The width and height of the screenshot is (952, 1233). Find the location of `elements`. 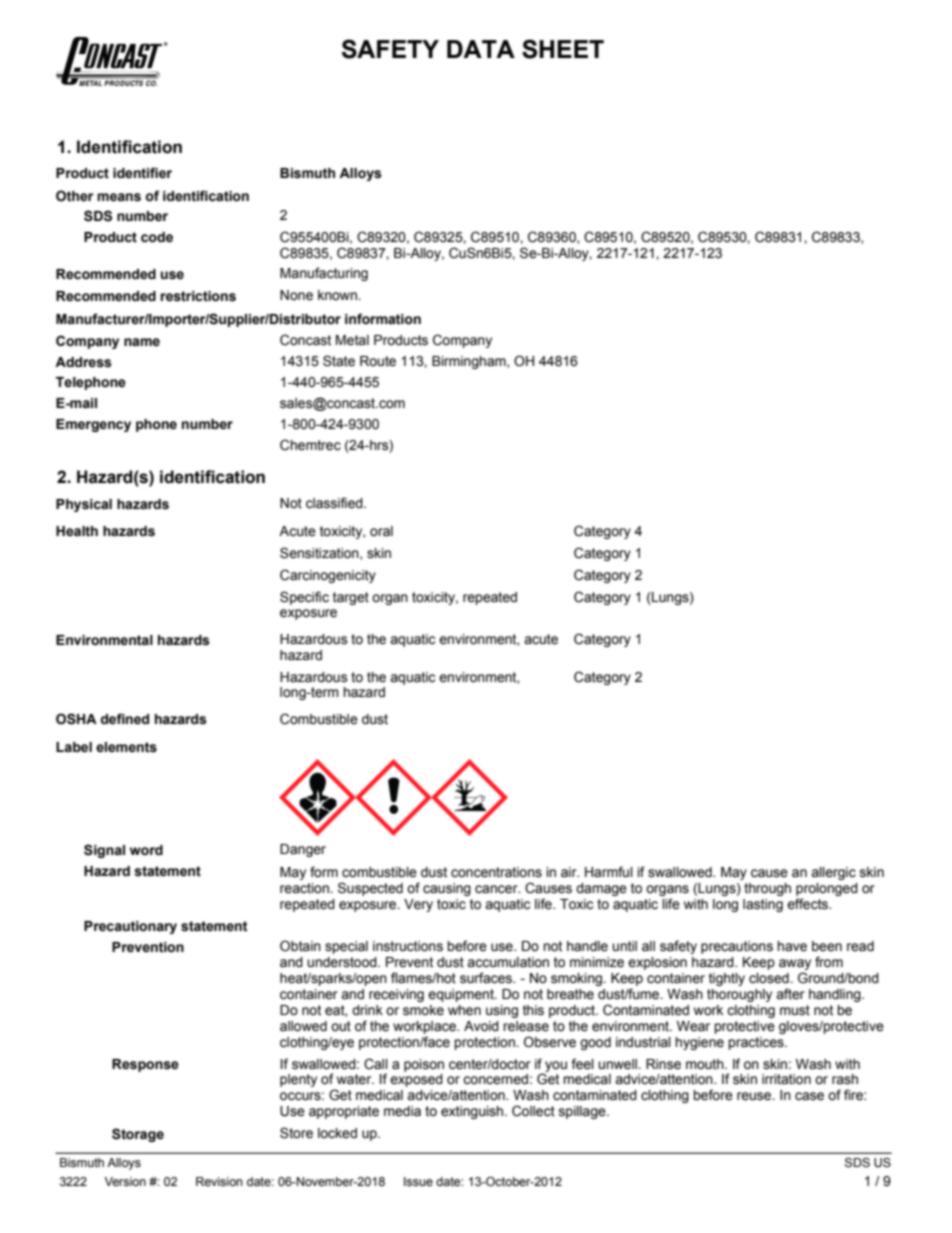

elements is located at coordinates (126, 747).
